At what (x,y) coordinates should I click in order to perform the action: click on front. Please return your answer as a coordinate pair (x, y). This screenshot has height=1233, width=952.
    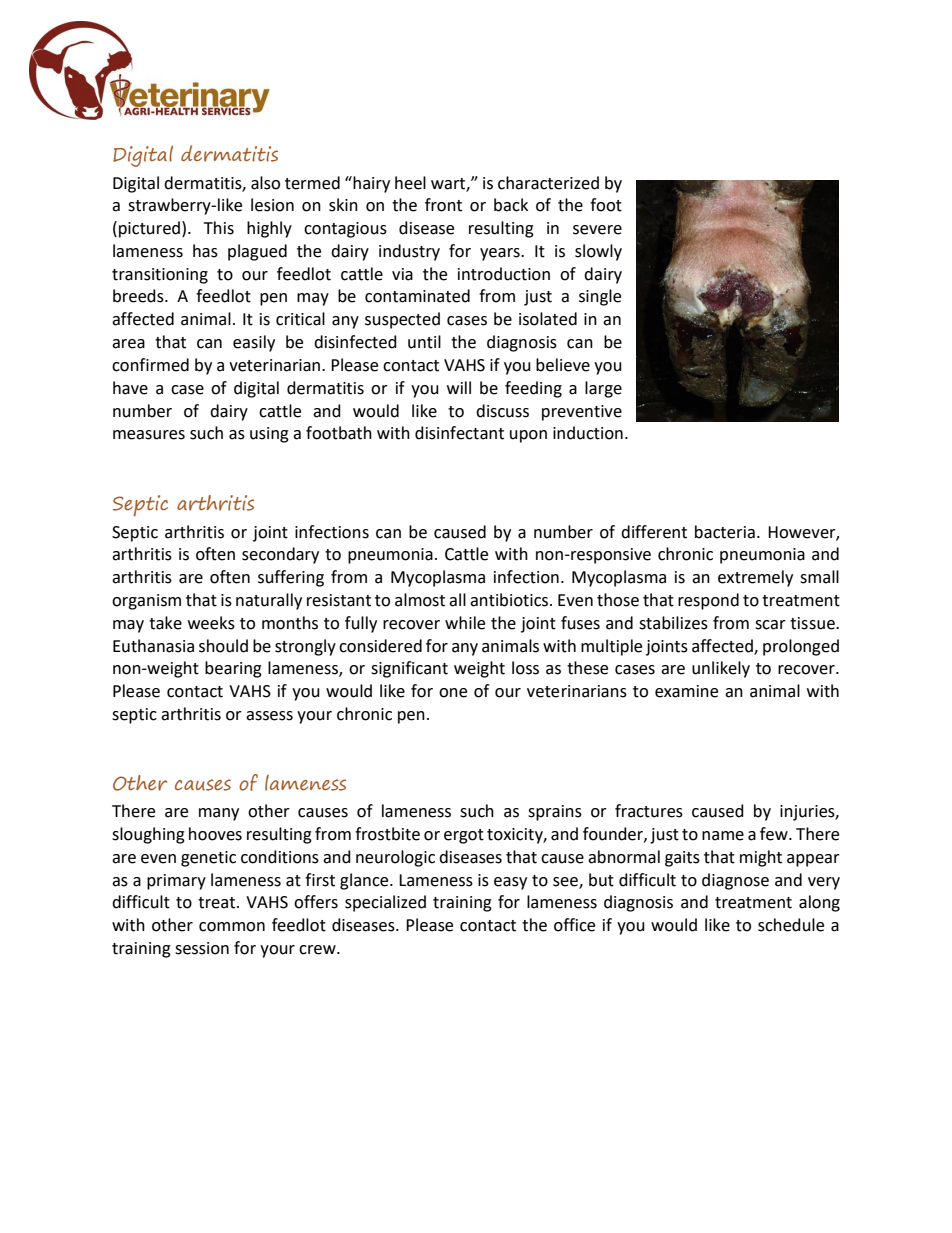
    Looking at the image, I should click on (443, 205).
